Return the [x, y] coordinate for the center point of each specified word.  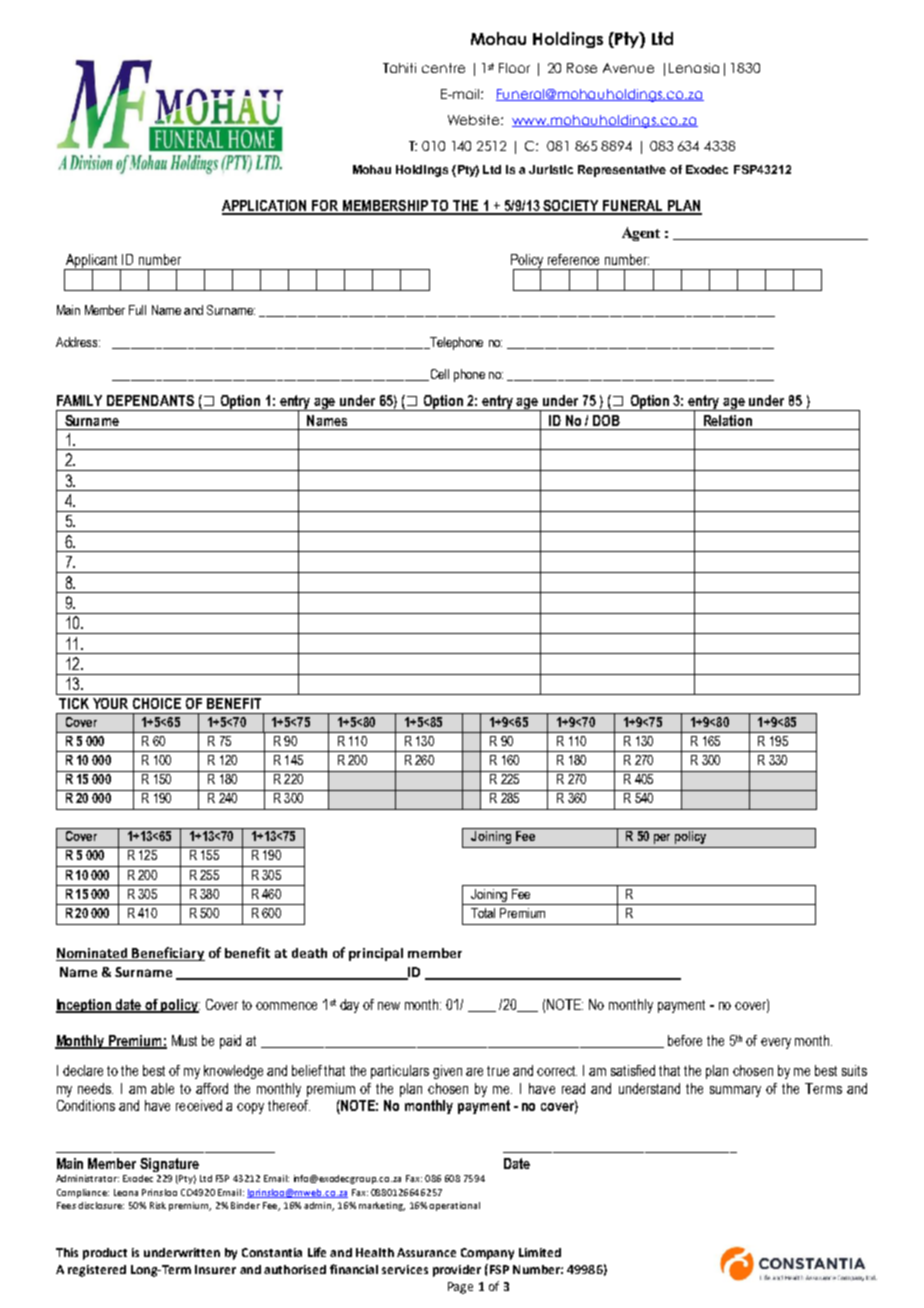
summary [735, 1091]
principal [376, 954]
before [685, 1040]
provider [457, 1271]
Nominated [93, 954]
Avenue [628, 68]
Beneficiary [168, 954]
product [105, 1254]
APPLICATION [266, 207]
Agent [641, 234]
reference [573, 259]
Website [475, 120]
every [776, 1043]
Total [483, 913]
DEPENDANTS [150, 400]
